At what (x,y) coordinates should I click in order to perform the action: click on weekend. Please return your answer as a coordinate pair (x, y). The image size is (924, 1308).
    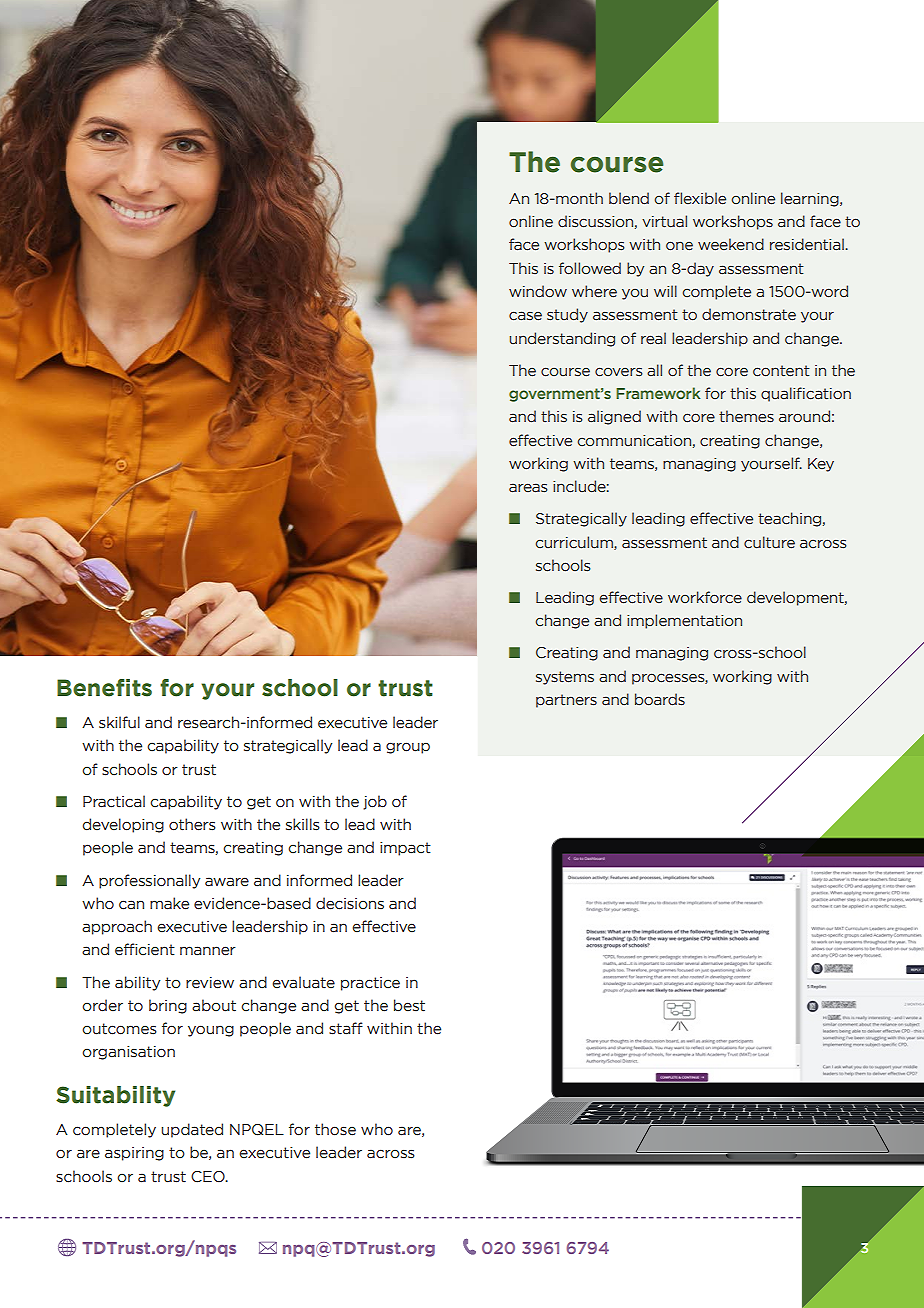
    Looking at the image, I should click on (731, 244).
